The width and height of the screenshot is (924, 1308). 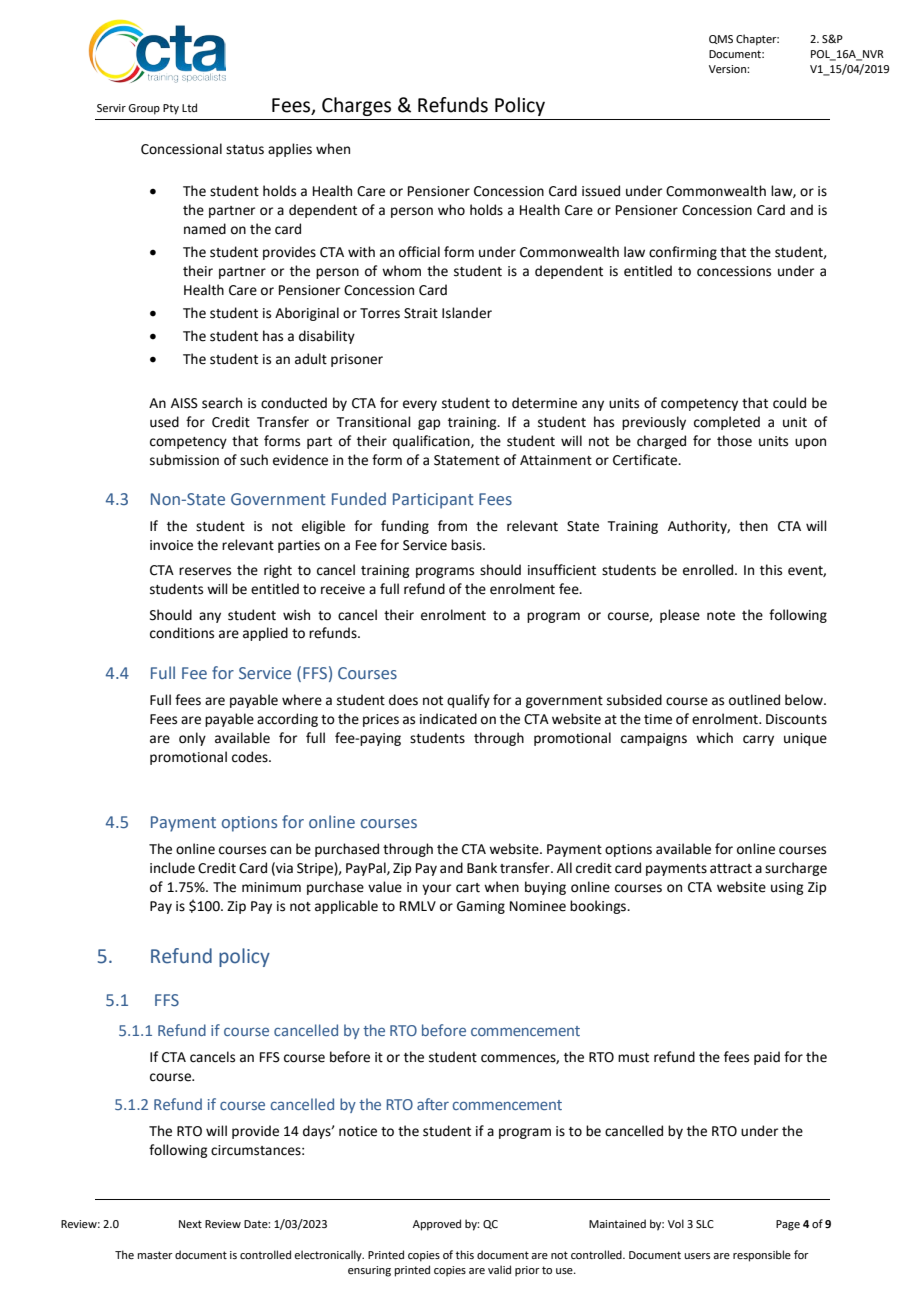 What do you see at coordinates (482, 868) in the screenshot?
I see `Bank` at bounding box center [482, 868].
